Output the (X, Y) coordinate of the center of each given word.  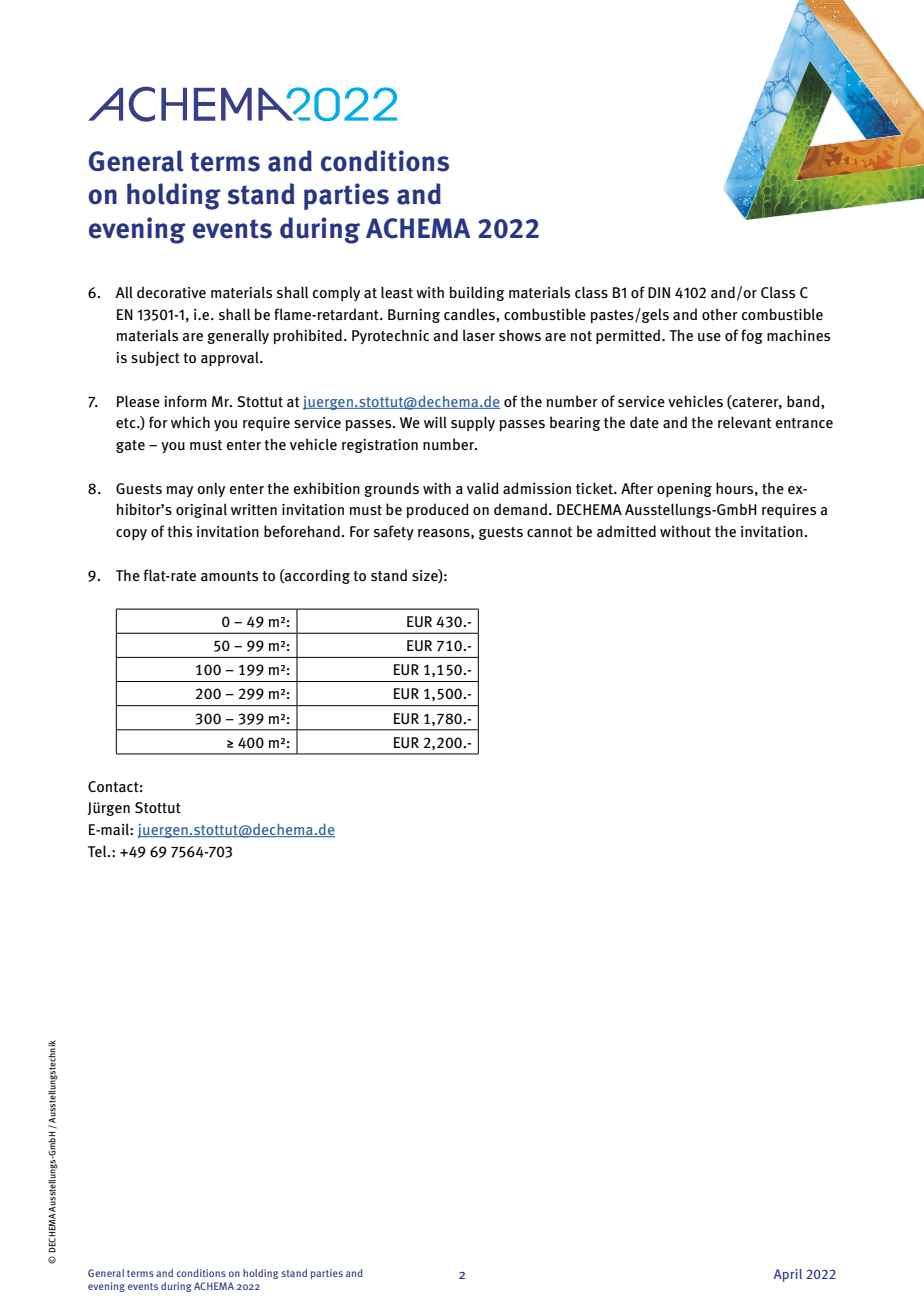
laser (479, 335)
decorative (171, 292)
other (720, 314)
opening (684, 490)
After (637, 488)
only (211, 489)
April (788, 1275)
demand (520, 509)
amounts (229, 576)
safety (394, 532)
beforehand (302, 531)
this (179, 531)
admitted (626, 531)
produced (438, 510)
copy (131, 534)
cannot (549, 532)
